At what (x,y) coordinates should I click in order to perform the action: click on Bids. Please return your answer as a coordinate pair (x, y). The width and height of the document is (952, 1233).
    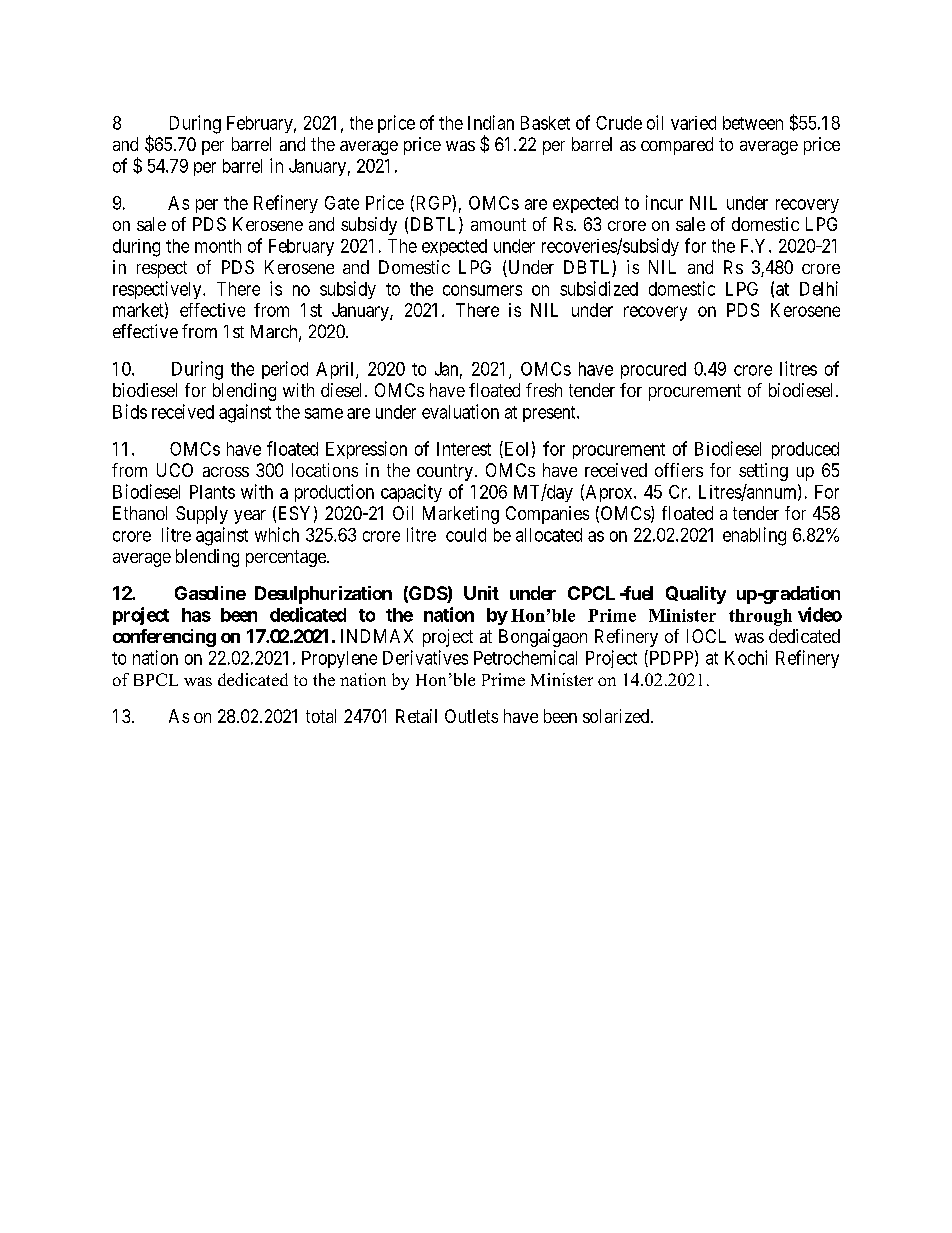
    Looking at the image, I should click on (130, 411).
